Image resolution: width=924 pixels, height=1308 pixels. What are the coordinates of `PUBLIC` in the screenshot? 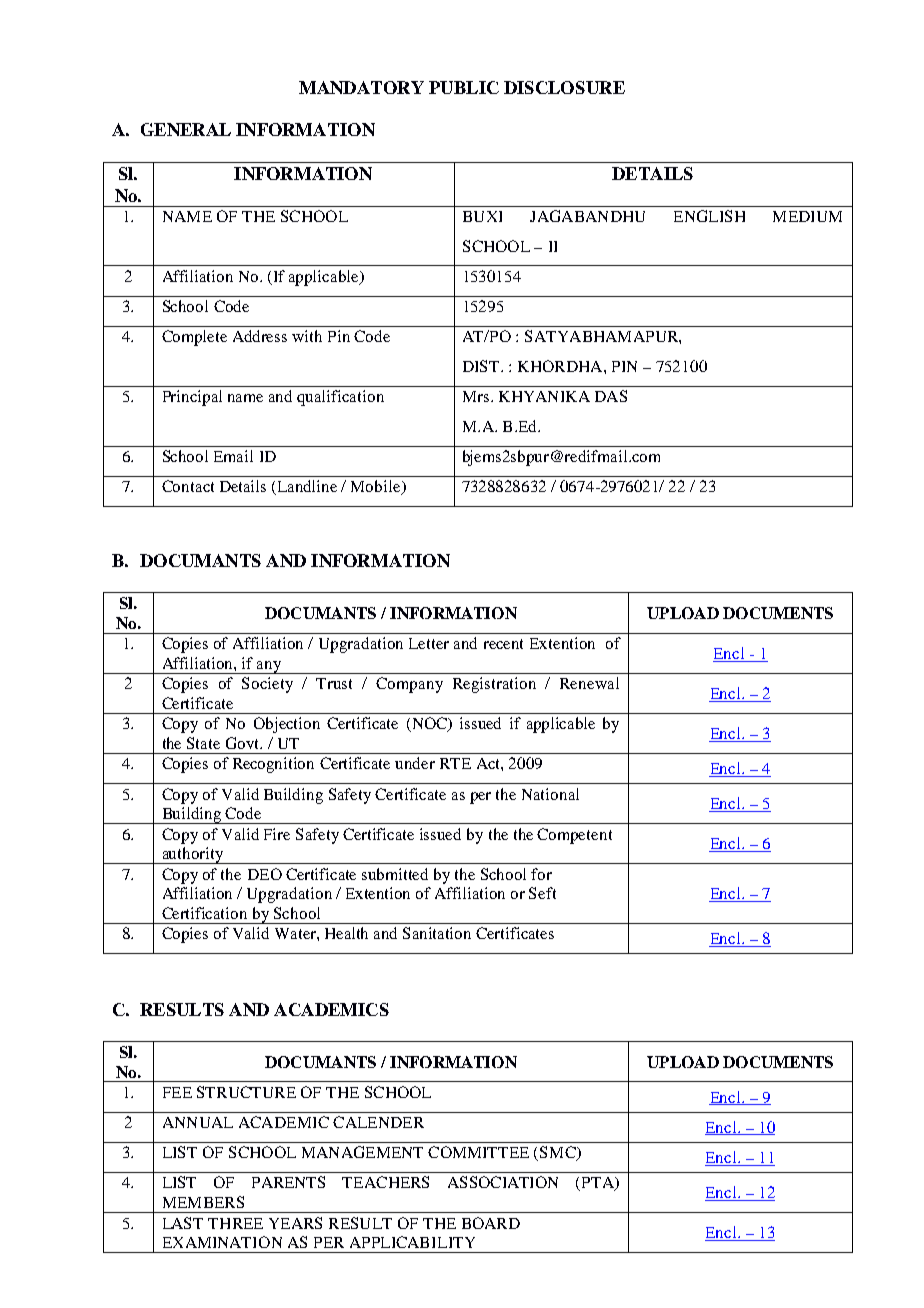 It's located at (464, 87).
